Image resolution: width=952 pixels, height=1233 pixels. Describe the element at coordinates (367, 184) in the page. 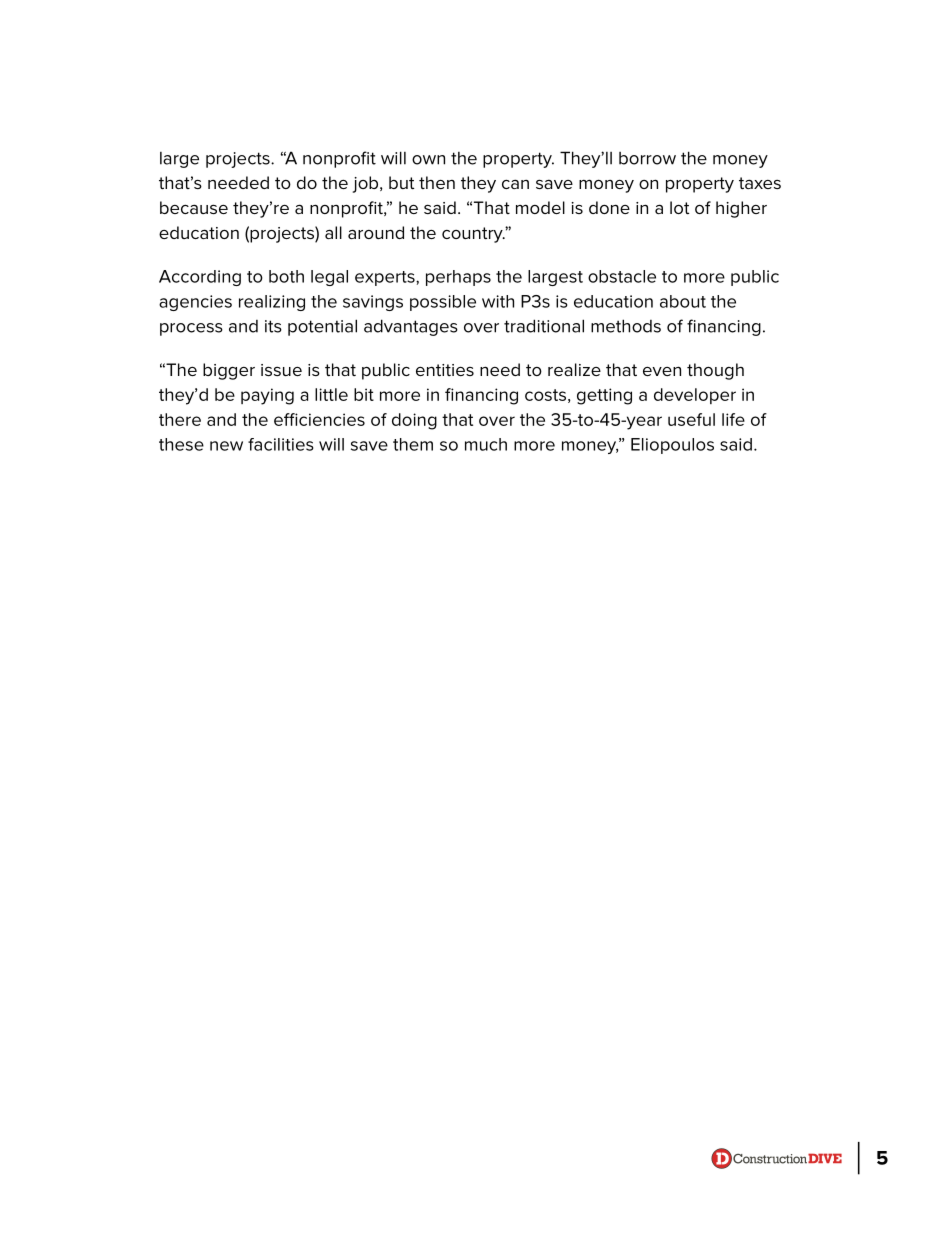

I see `job` at that location.
